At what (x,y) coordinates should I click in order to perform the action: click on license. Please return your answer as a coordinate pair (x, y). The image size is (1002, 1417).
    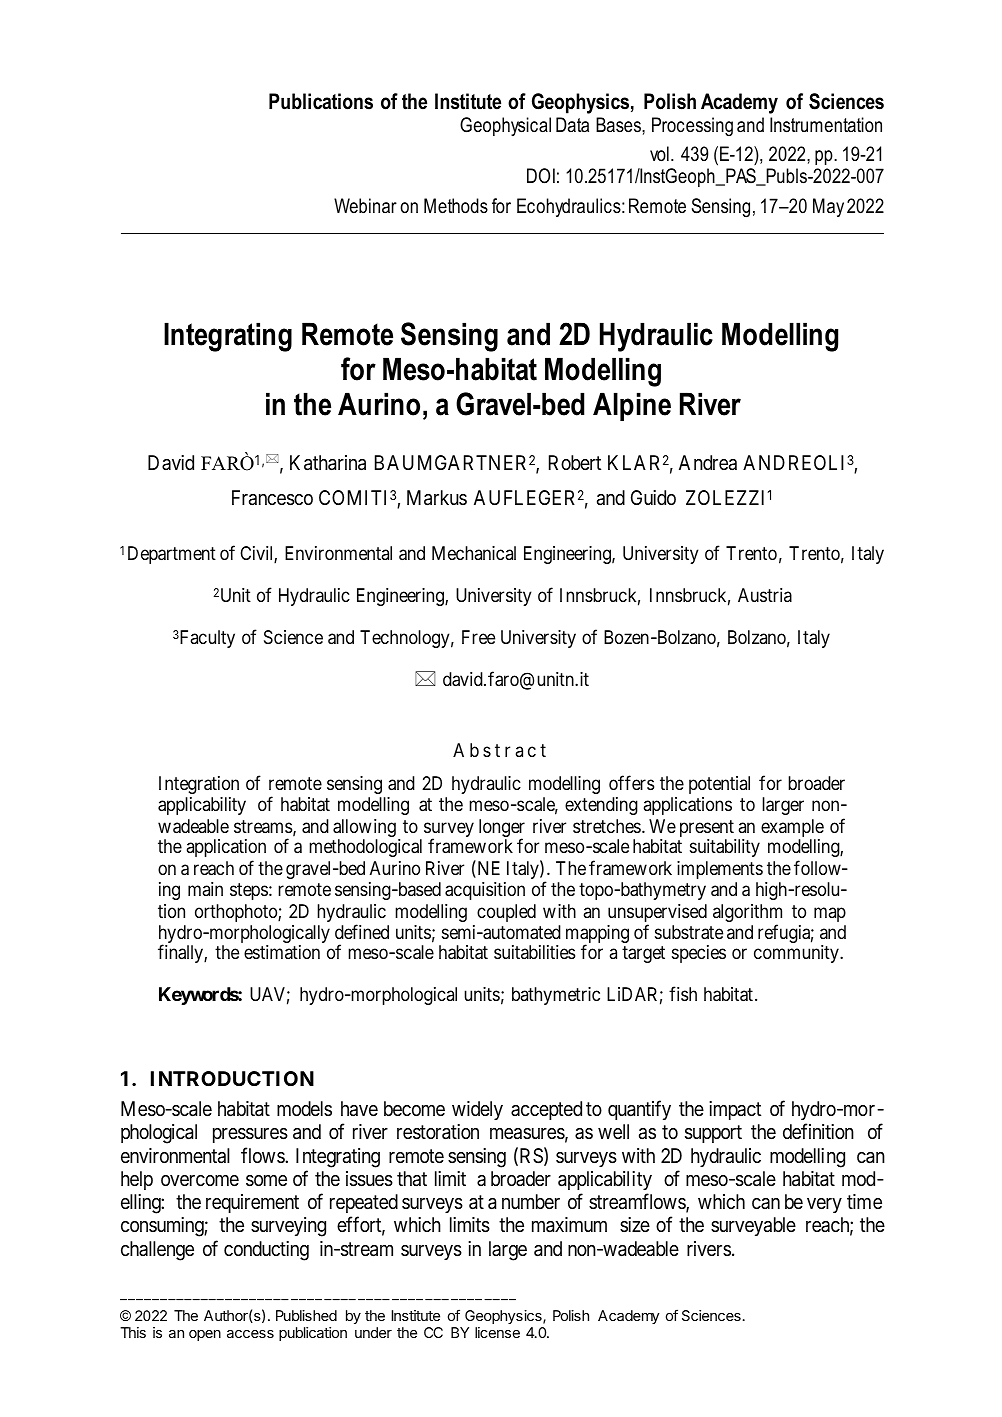
    Looking at the image, I should click on (497, 1332).
